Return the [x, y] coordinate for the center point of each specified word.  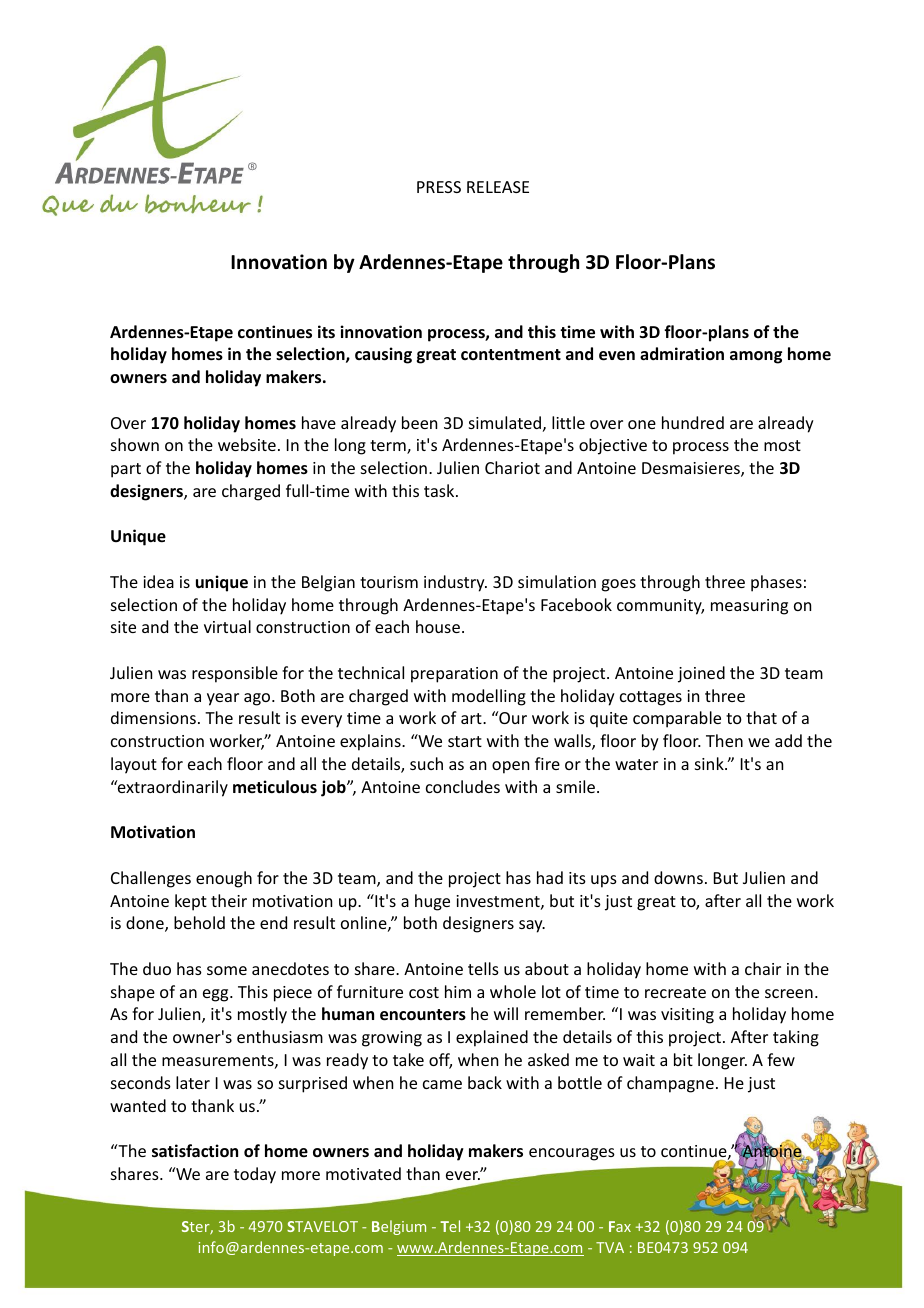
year [223, 699]
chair [763, 968]
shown [135, 444]
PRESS [439, 187]
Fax [620, 1226]
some [227, 970]
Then [724, 740]
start [465, 741]
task [440, 490]
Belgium [399, 1227]
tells [483, 968]
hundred [693, 422]
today [255, 1175]
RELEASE [498, 187]
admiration [682, 353]
